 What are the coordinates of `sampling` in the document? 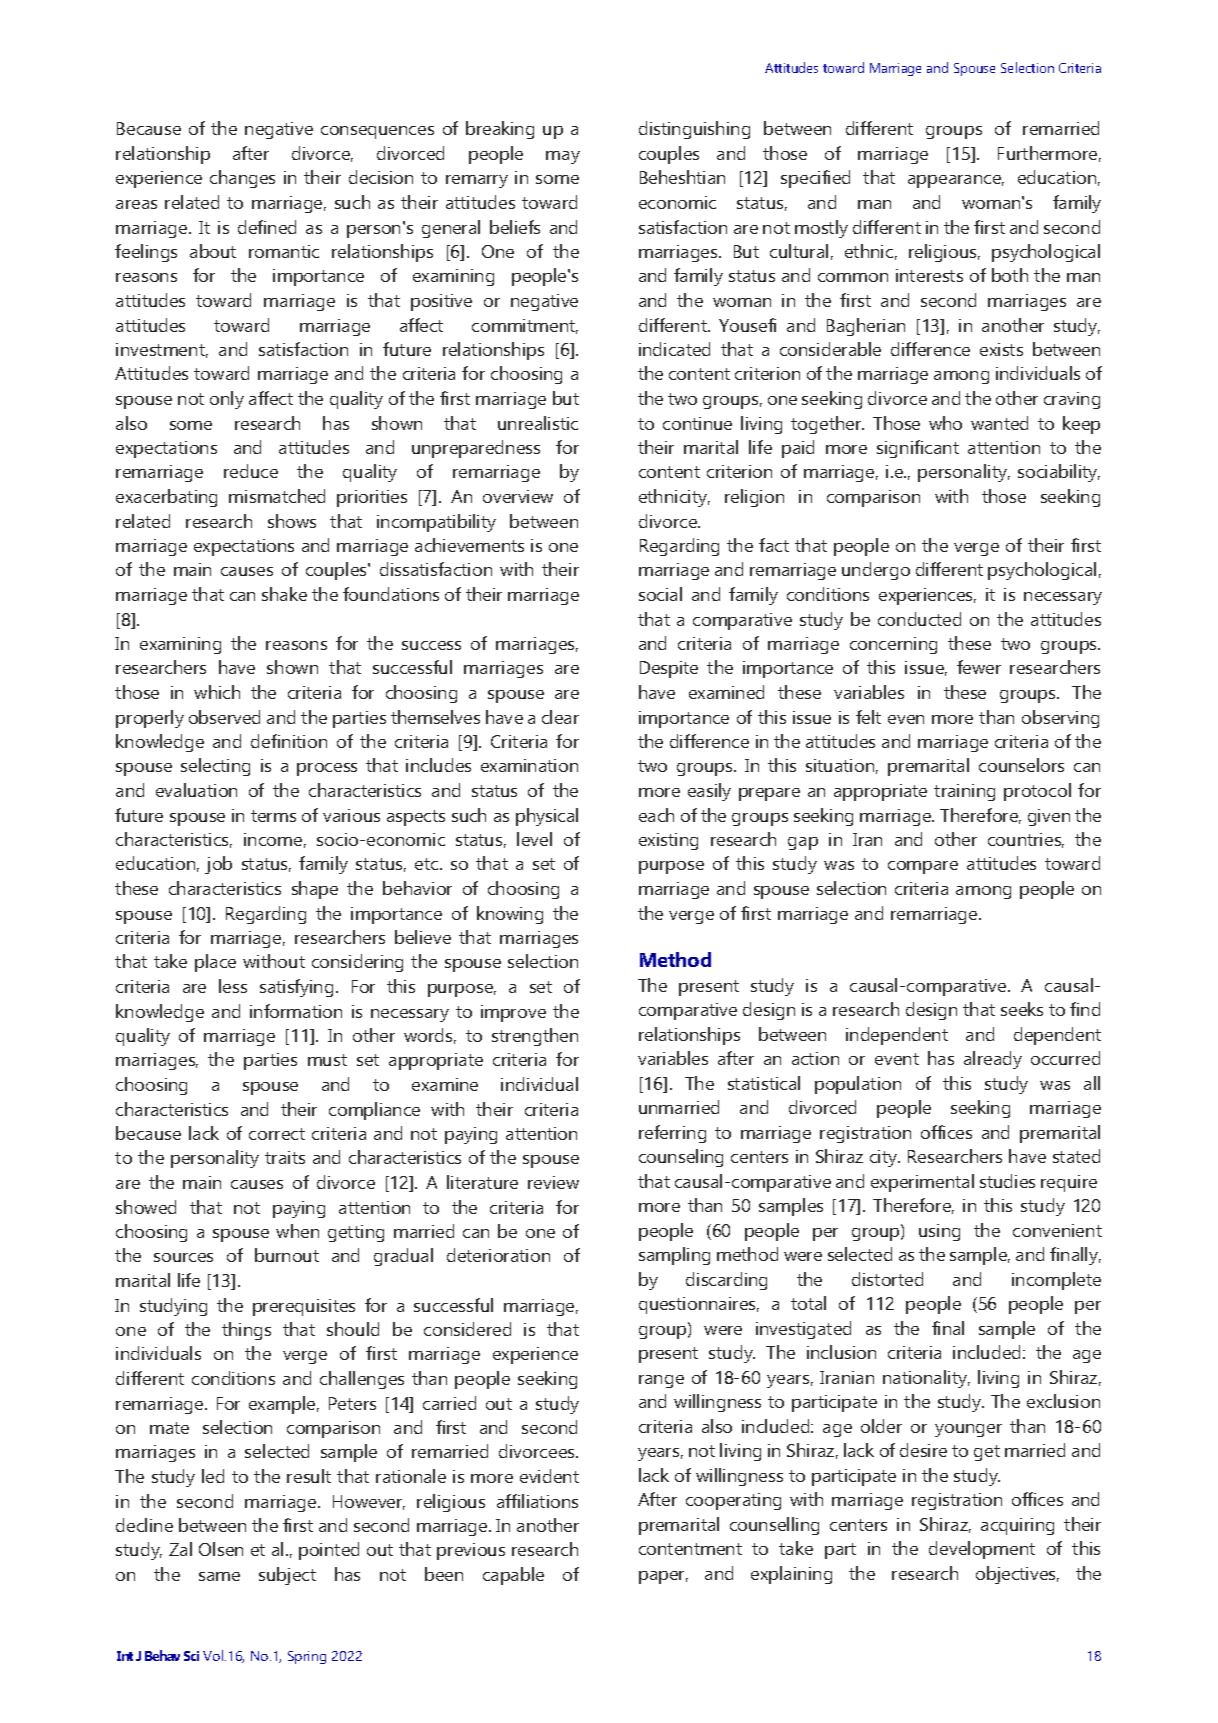 It's located at (674, 1256).
